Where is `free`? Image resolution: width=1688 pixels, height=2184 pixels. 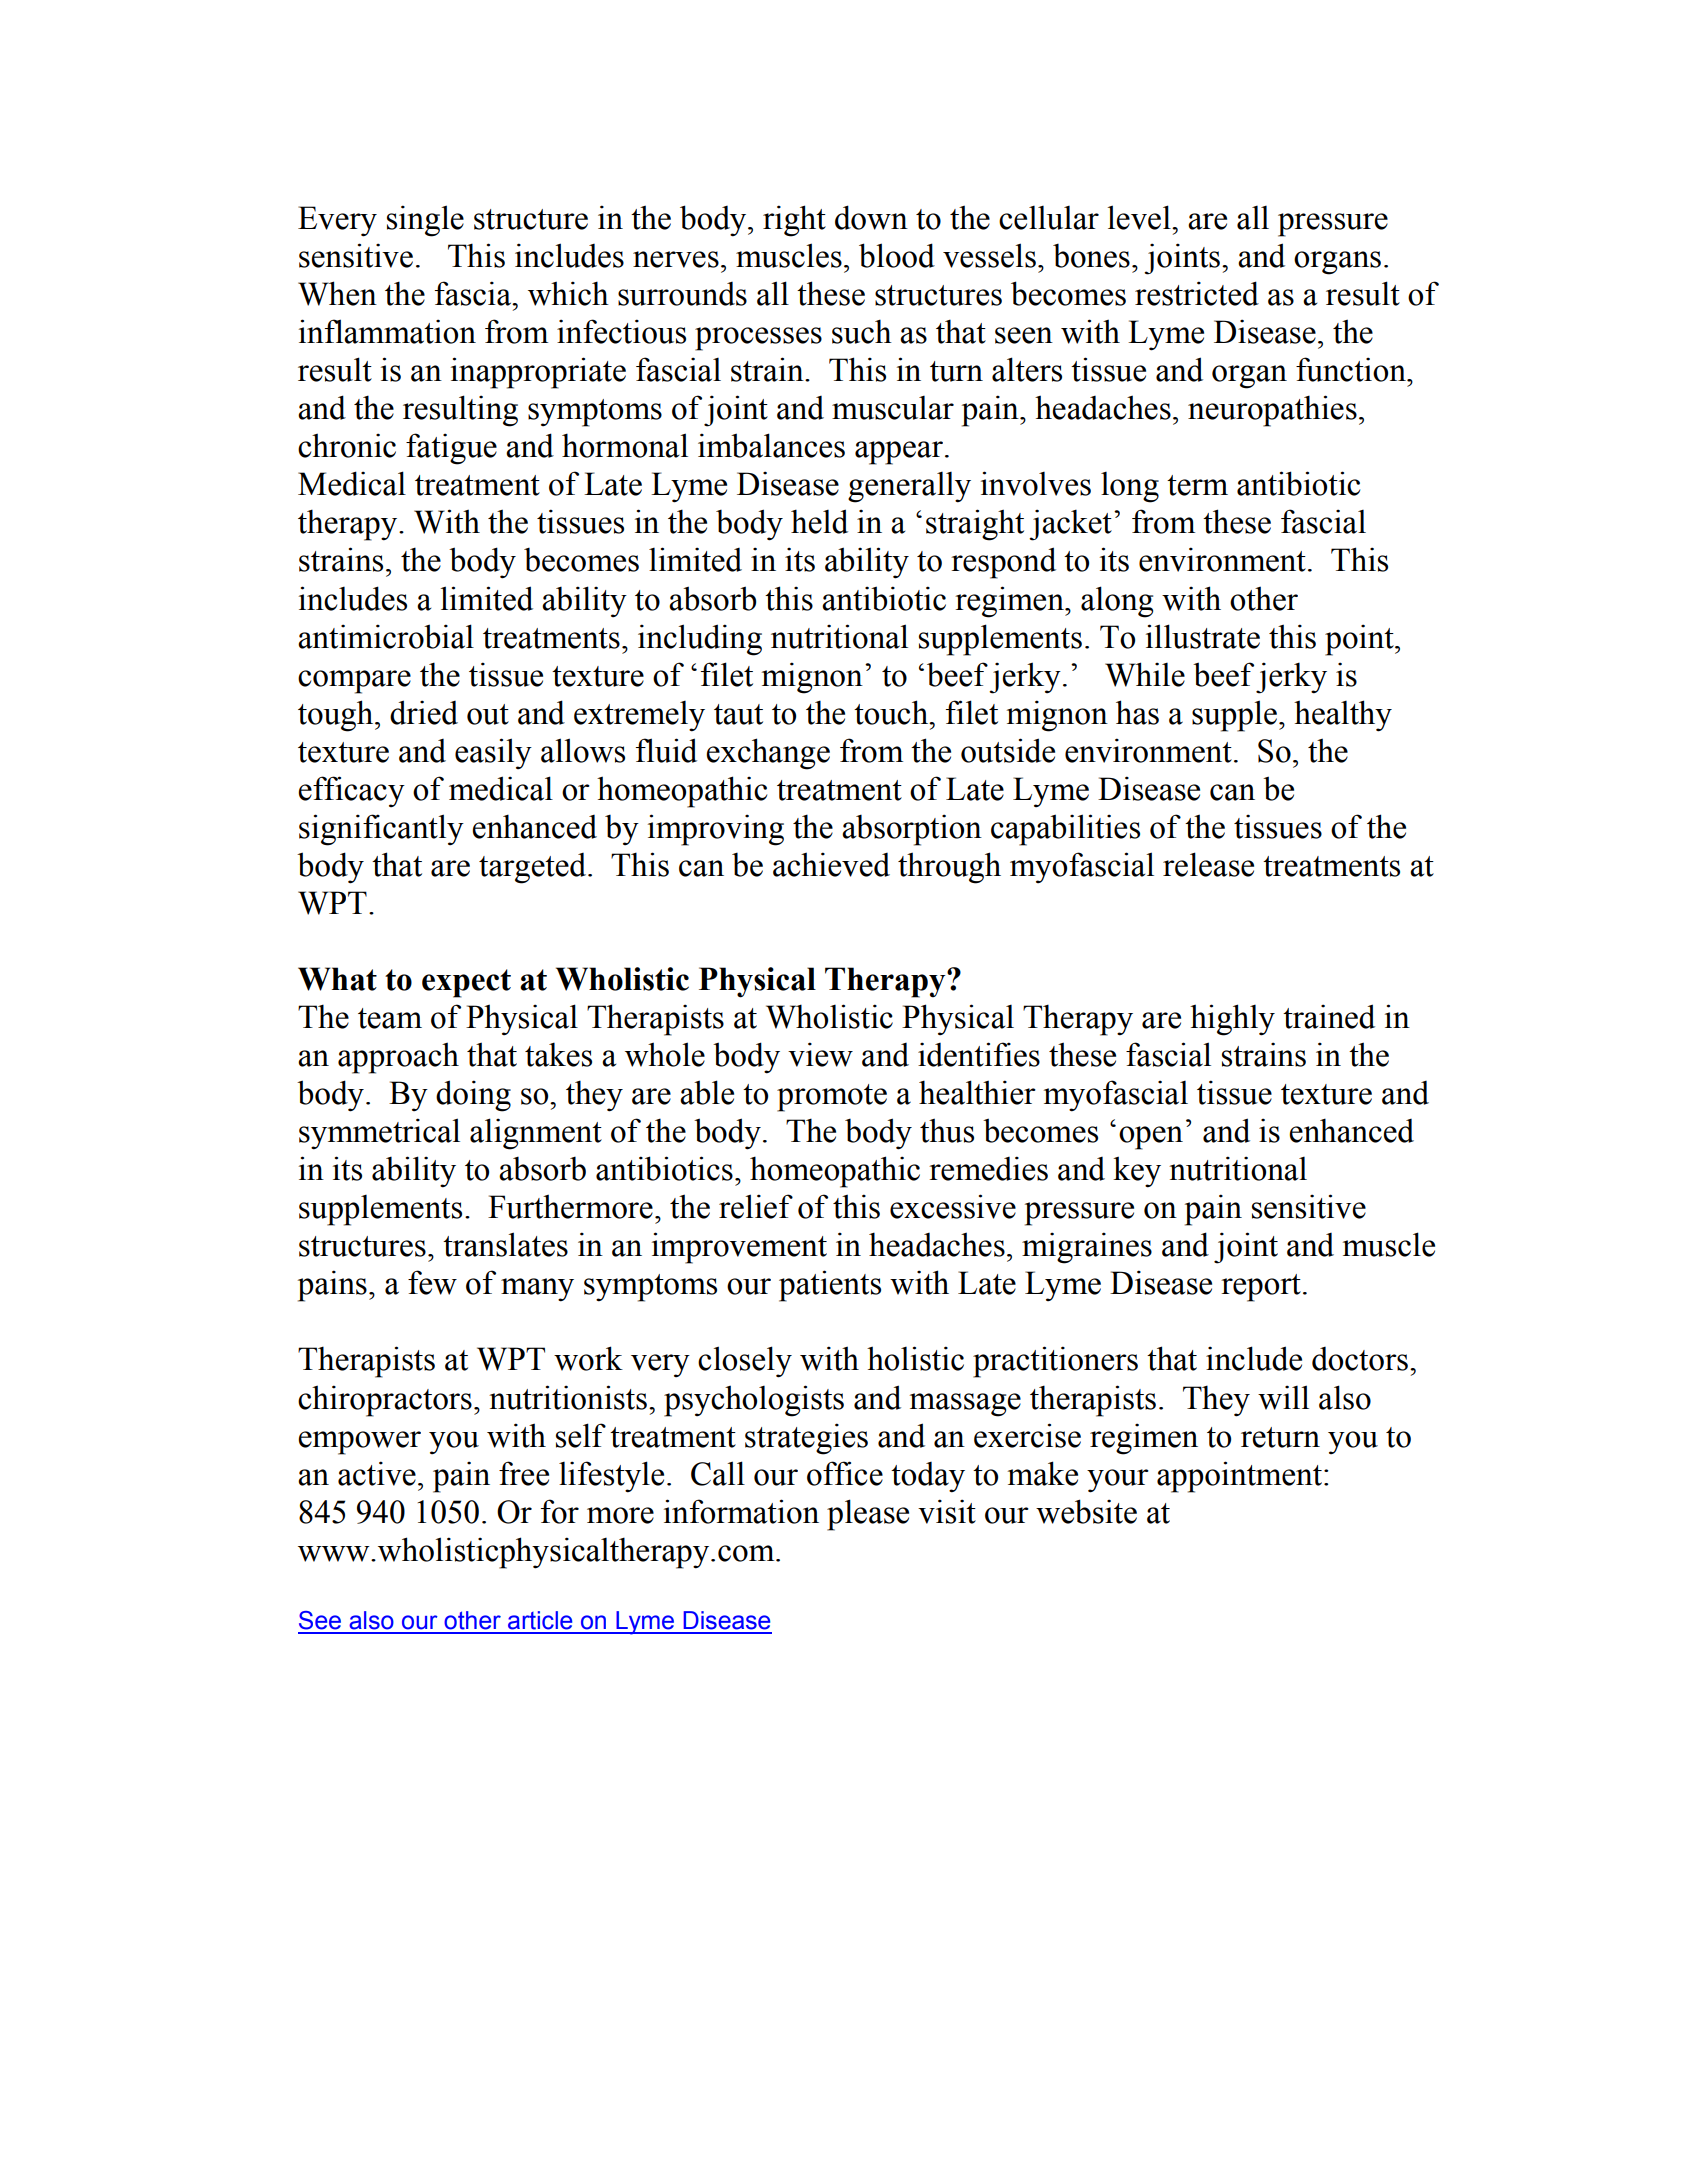
free is located at coordinates (524, 1473).
